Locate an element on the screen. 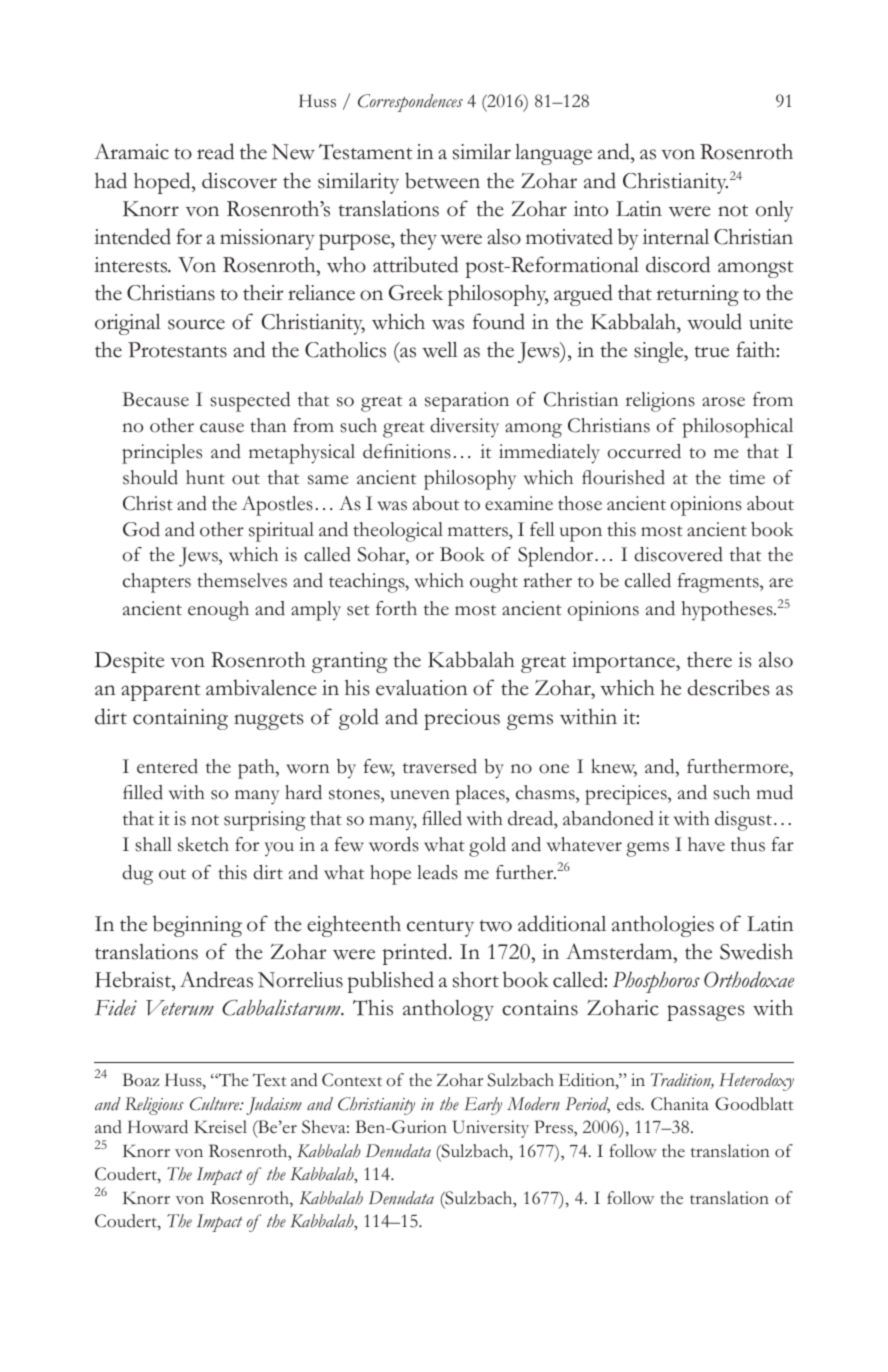 This screenshot has height=1372, width=888. disgust is located at coordinates (745, 821).
